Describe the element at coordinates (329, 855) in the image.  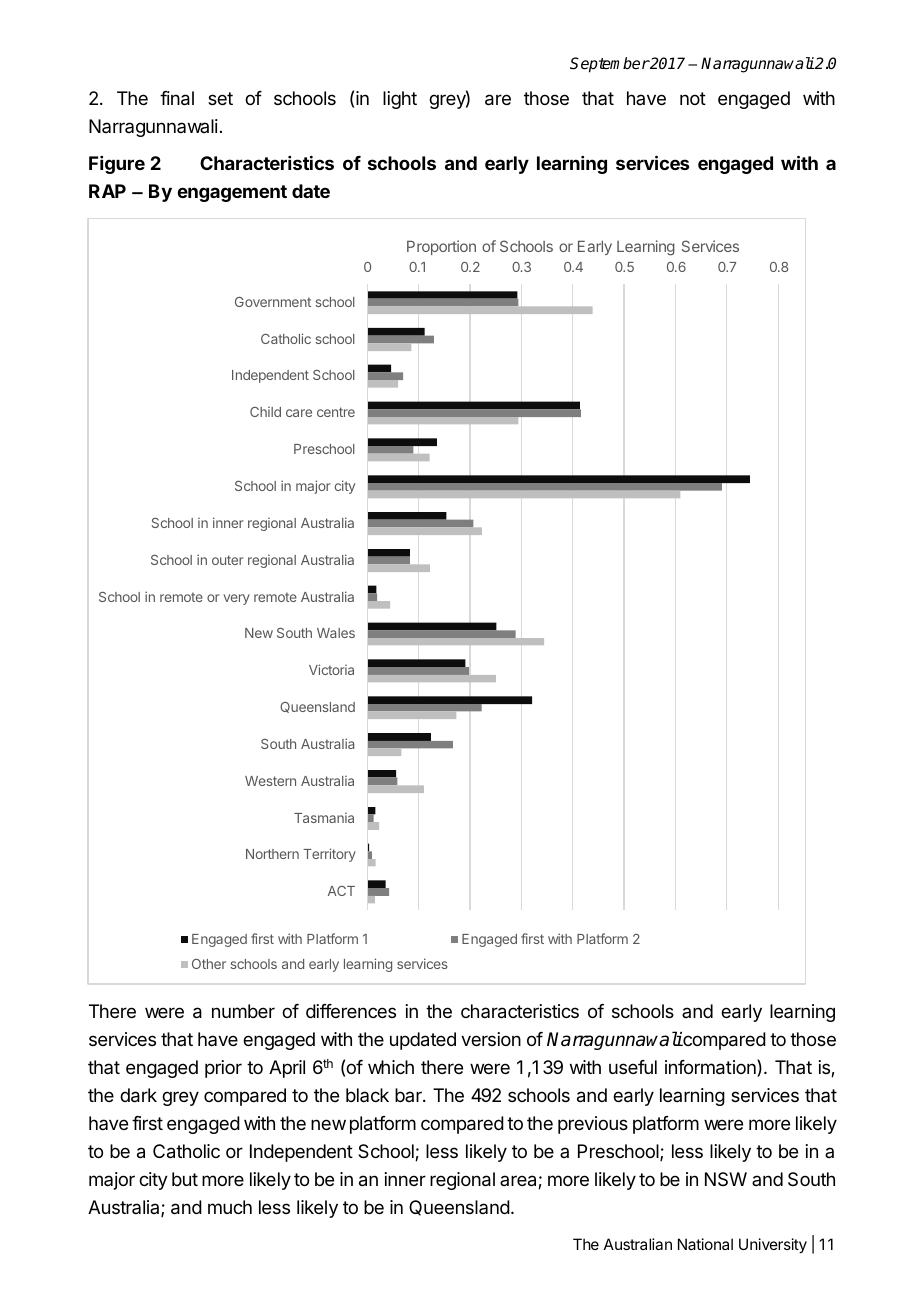
I see `Territory` at that location.
